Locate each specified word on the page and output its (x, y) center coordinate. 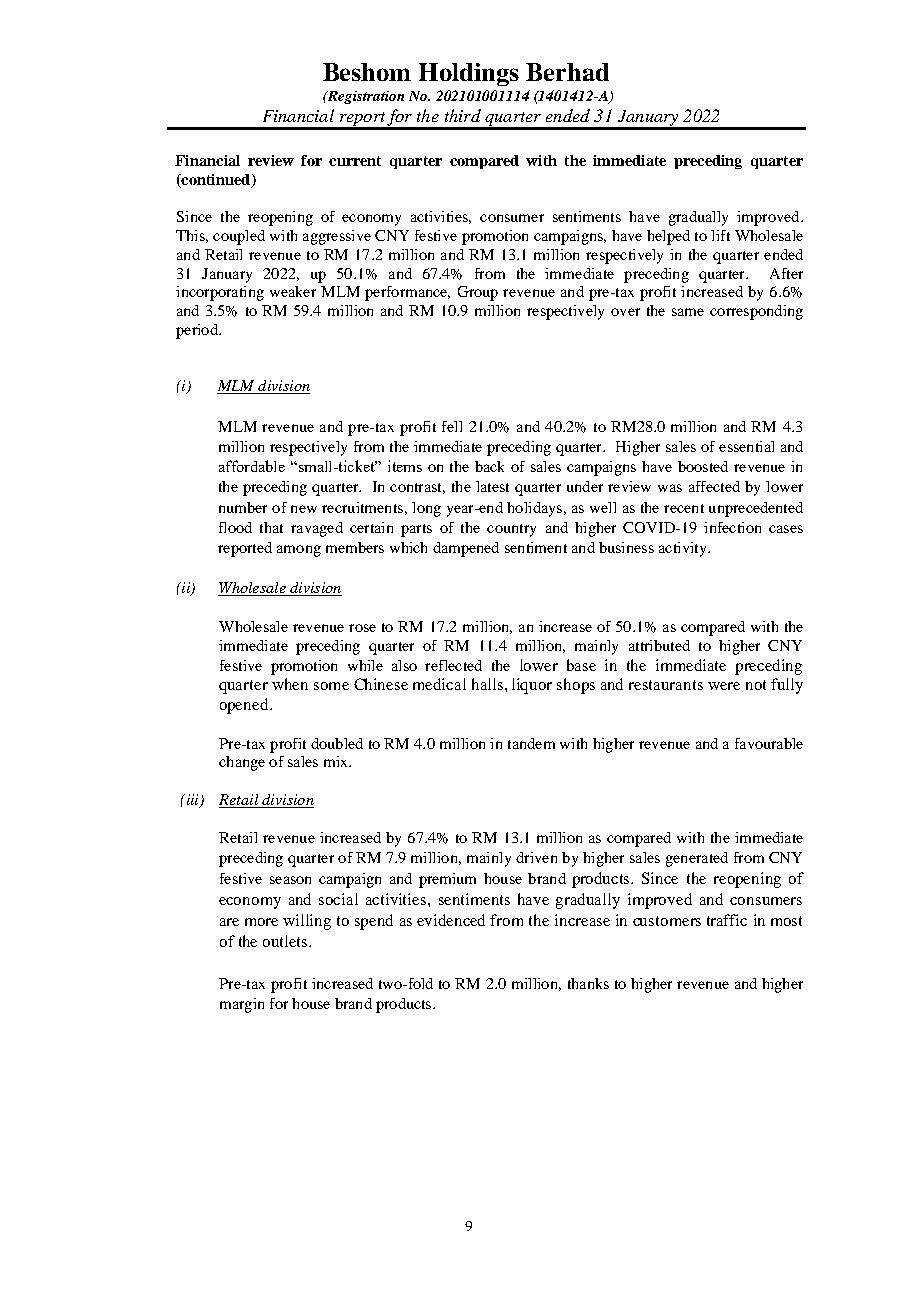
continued (216, 181)
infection (732, 527)
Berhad (567, 72)
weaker (293, 291)
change (242, 763)
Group (478, 293)
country (511, 530)
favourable (769, 743)
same (688, 312)
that (271, 527)
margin (242, 1005)
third (463, 115)
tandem (531, 743)
